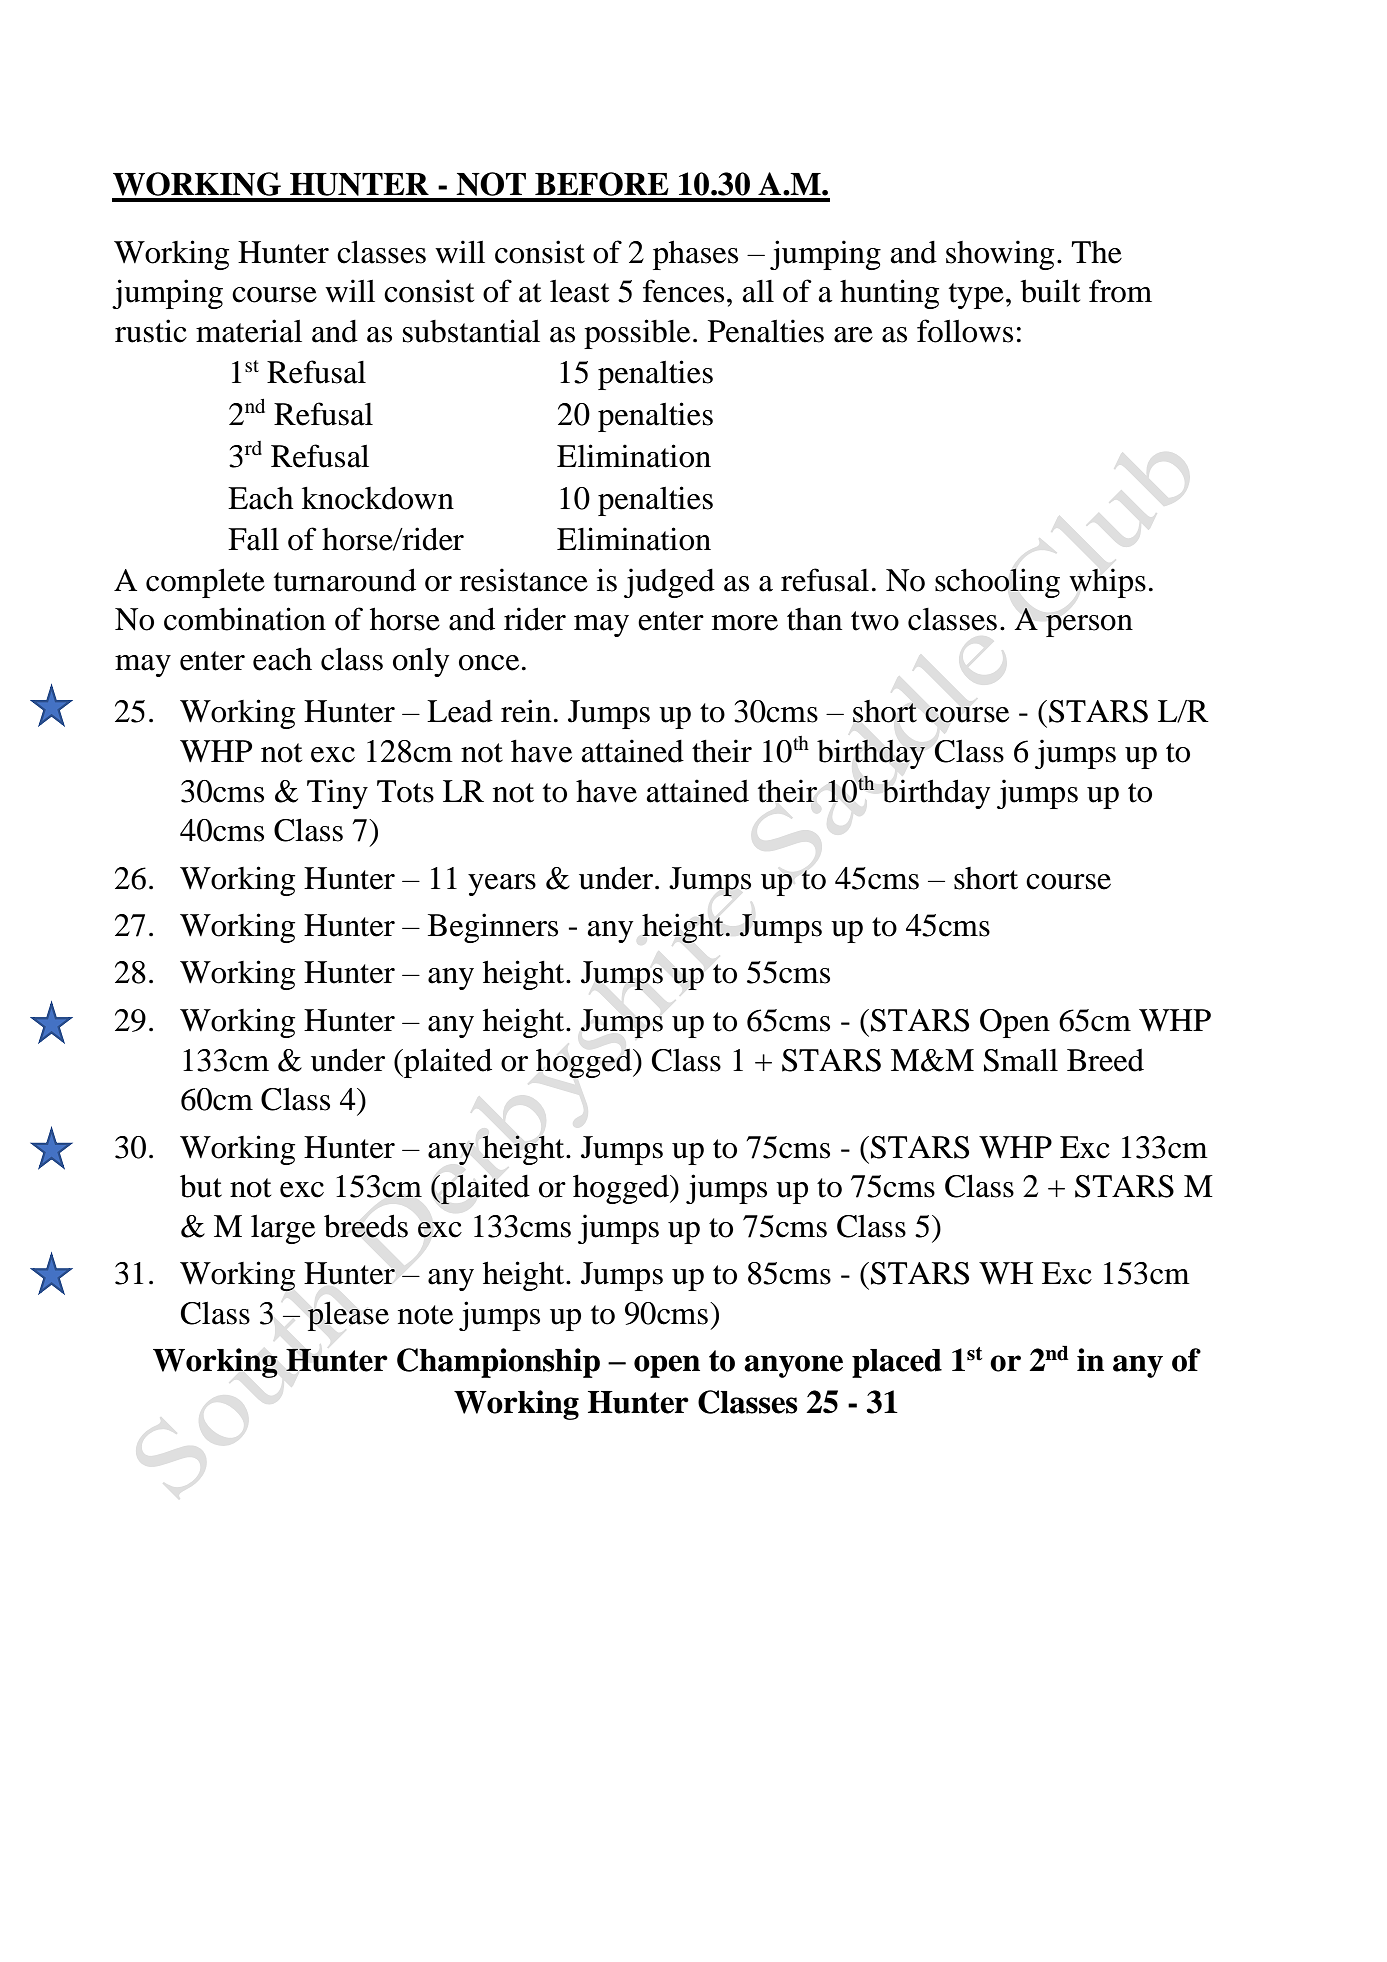 The width and height of the screenshot is (1387, 1962). I want to click on combination, so click(245, 619).
